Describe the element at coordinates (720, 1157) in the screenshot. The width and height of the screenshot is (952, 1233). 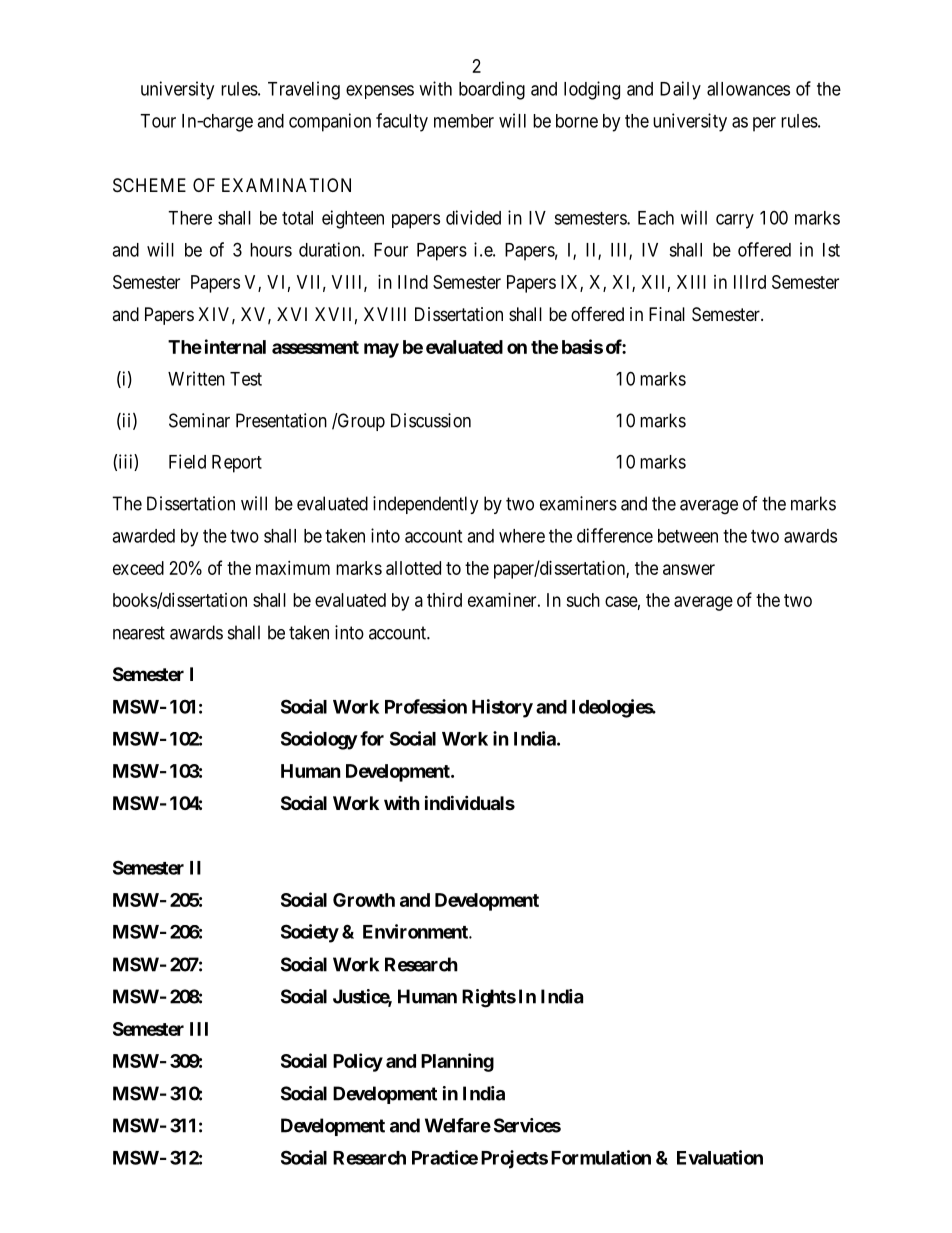
I see `Evaluation` at that location.
